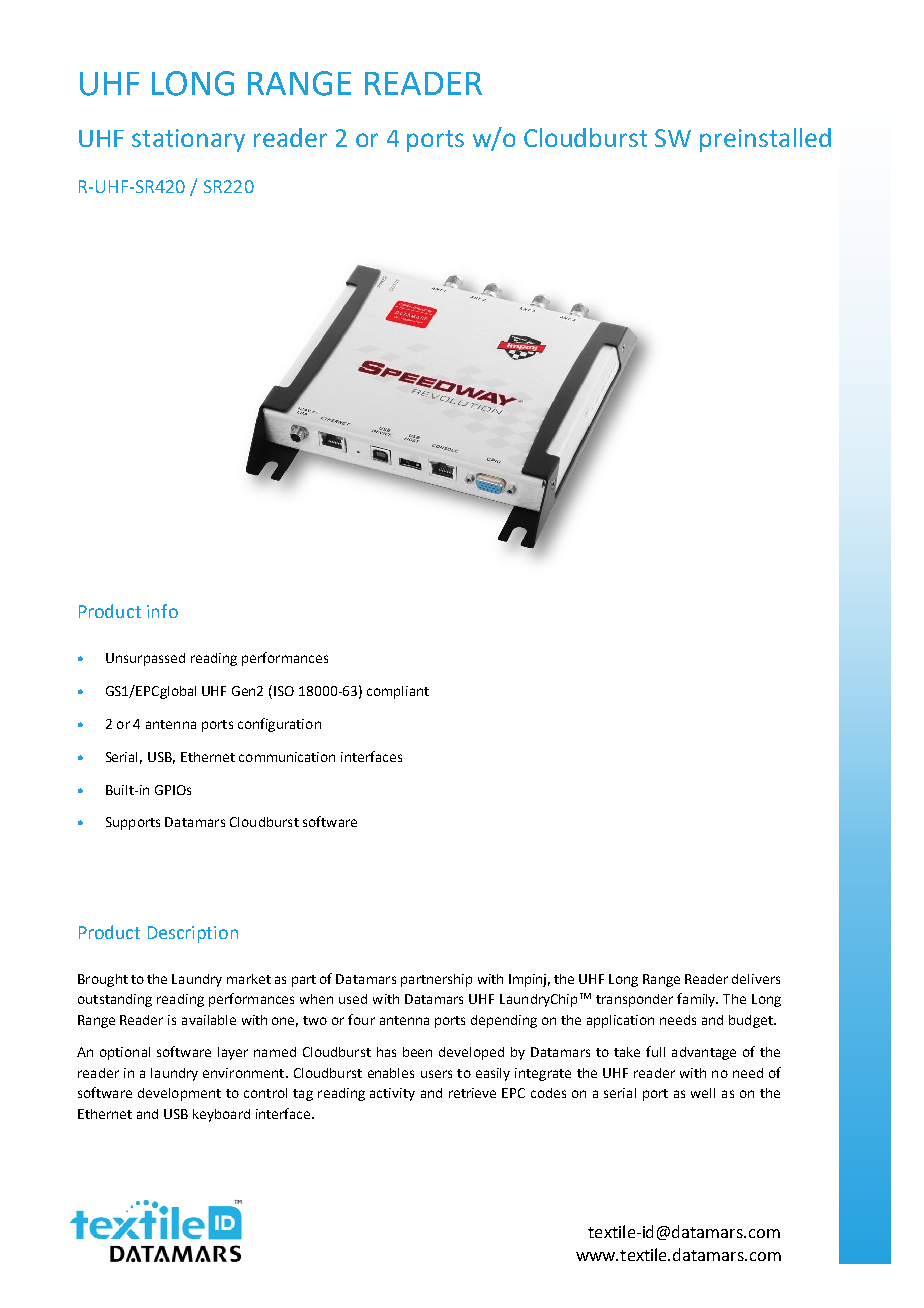  What do you see at coordinates (436, 1074) in the screenshot?
I see `users` at bounding box center [436, 1074].
